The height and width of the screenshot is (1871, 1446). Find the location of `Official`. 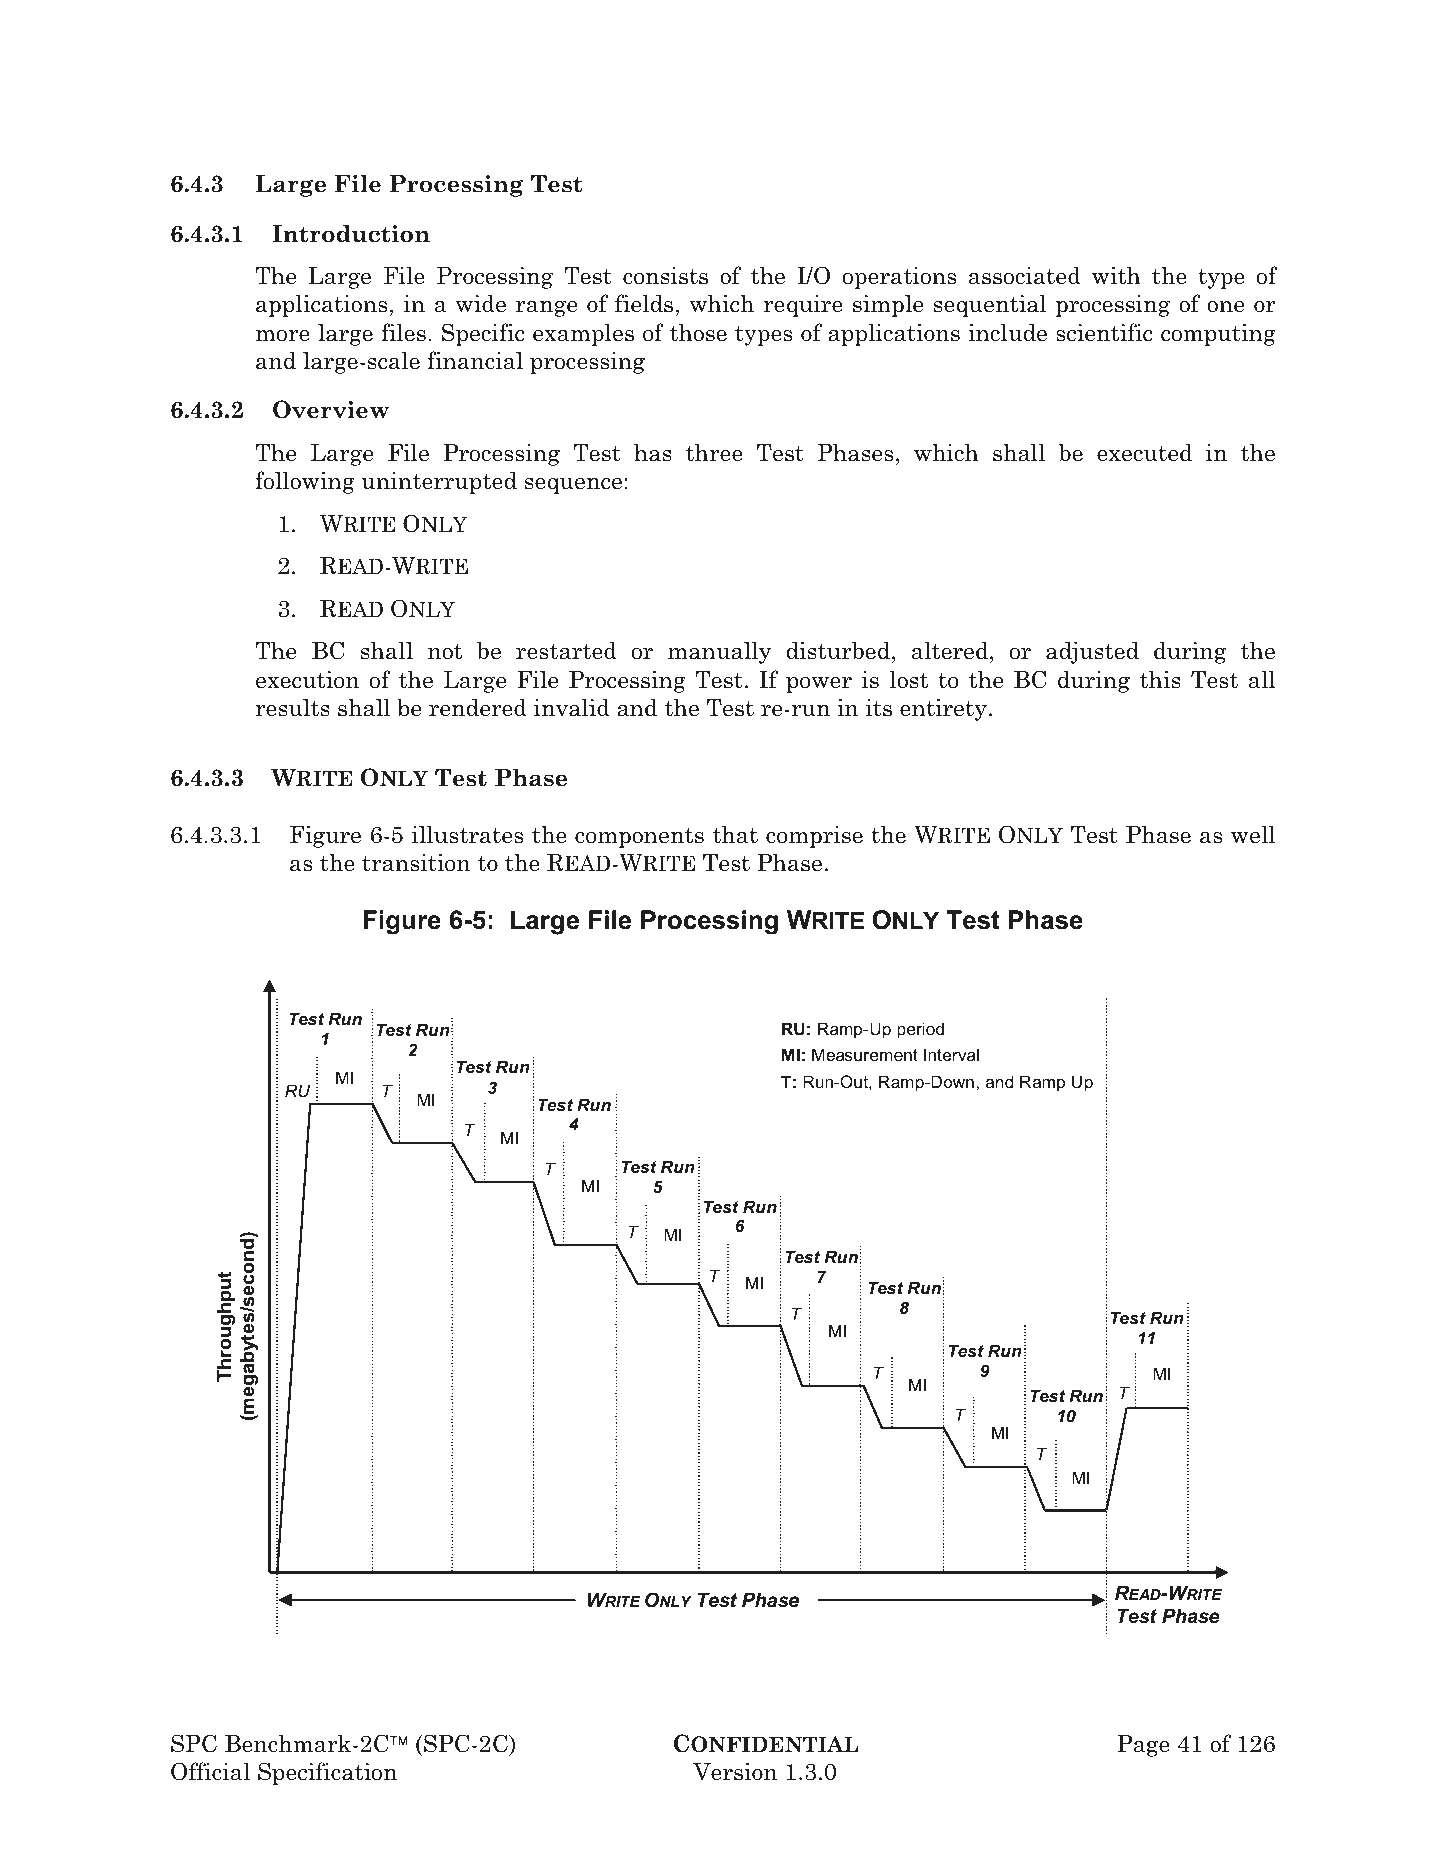

Official is located at coordinates (210, 1771).
